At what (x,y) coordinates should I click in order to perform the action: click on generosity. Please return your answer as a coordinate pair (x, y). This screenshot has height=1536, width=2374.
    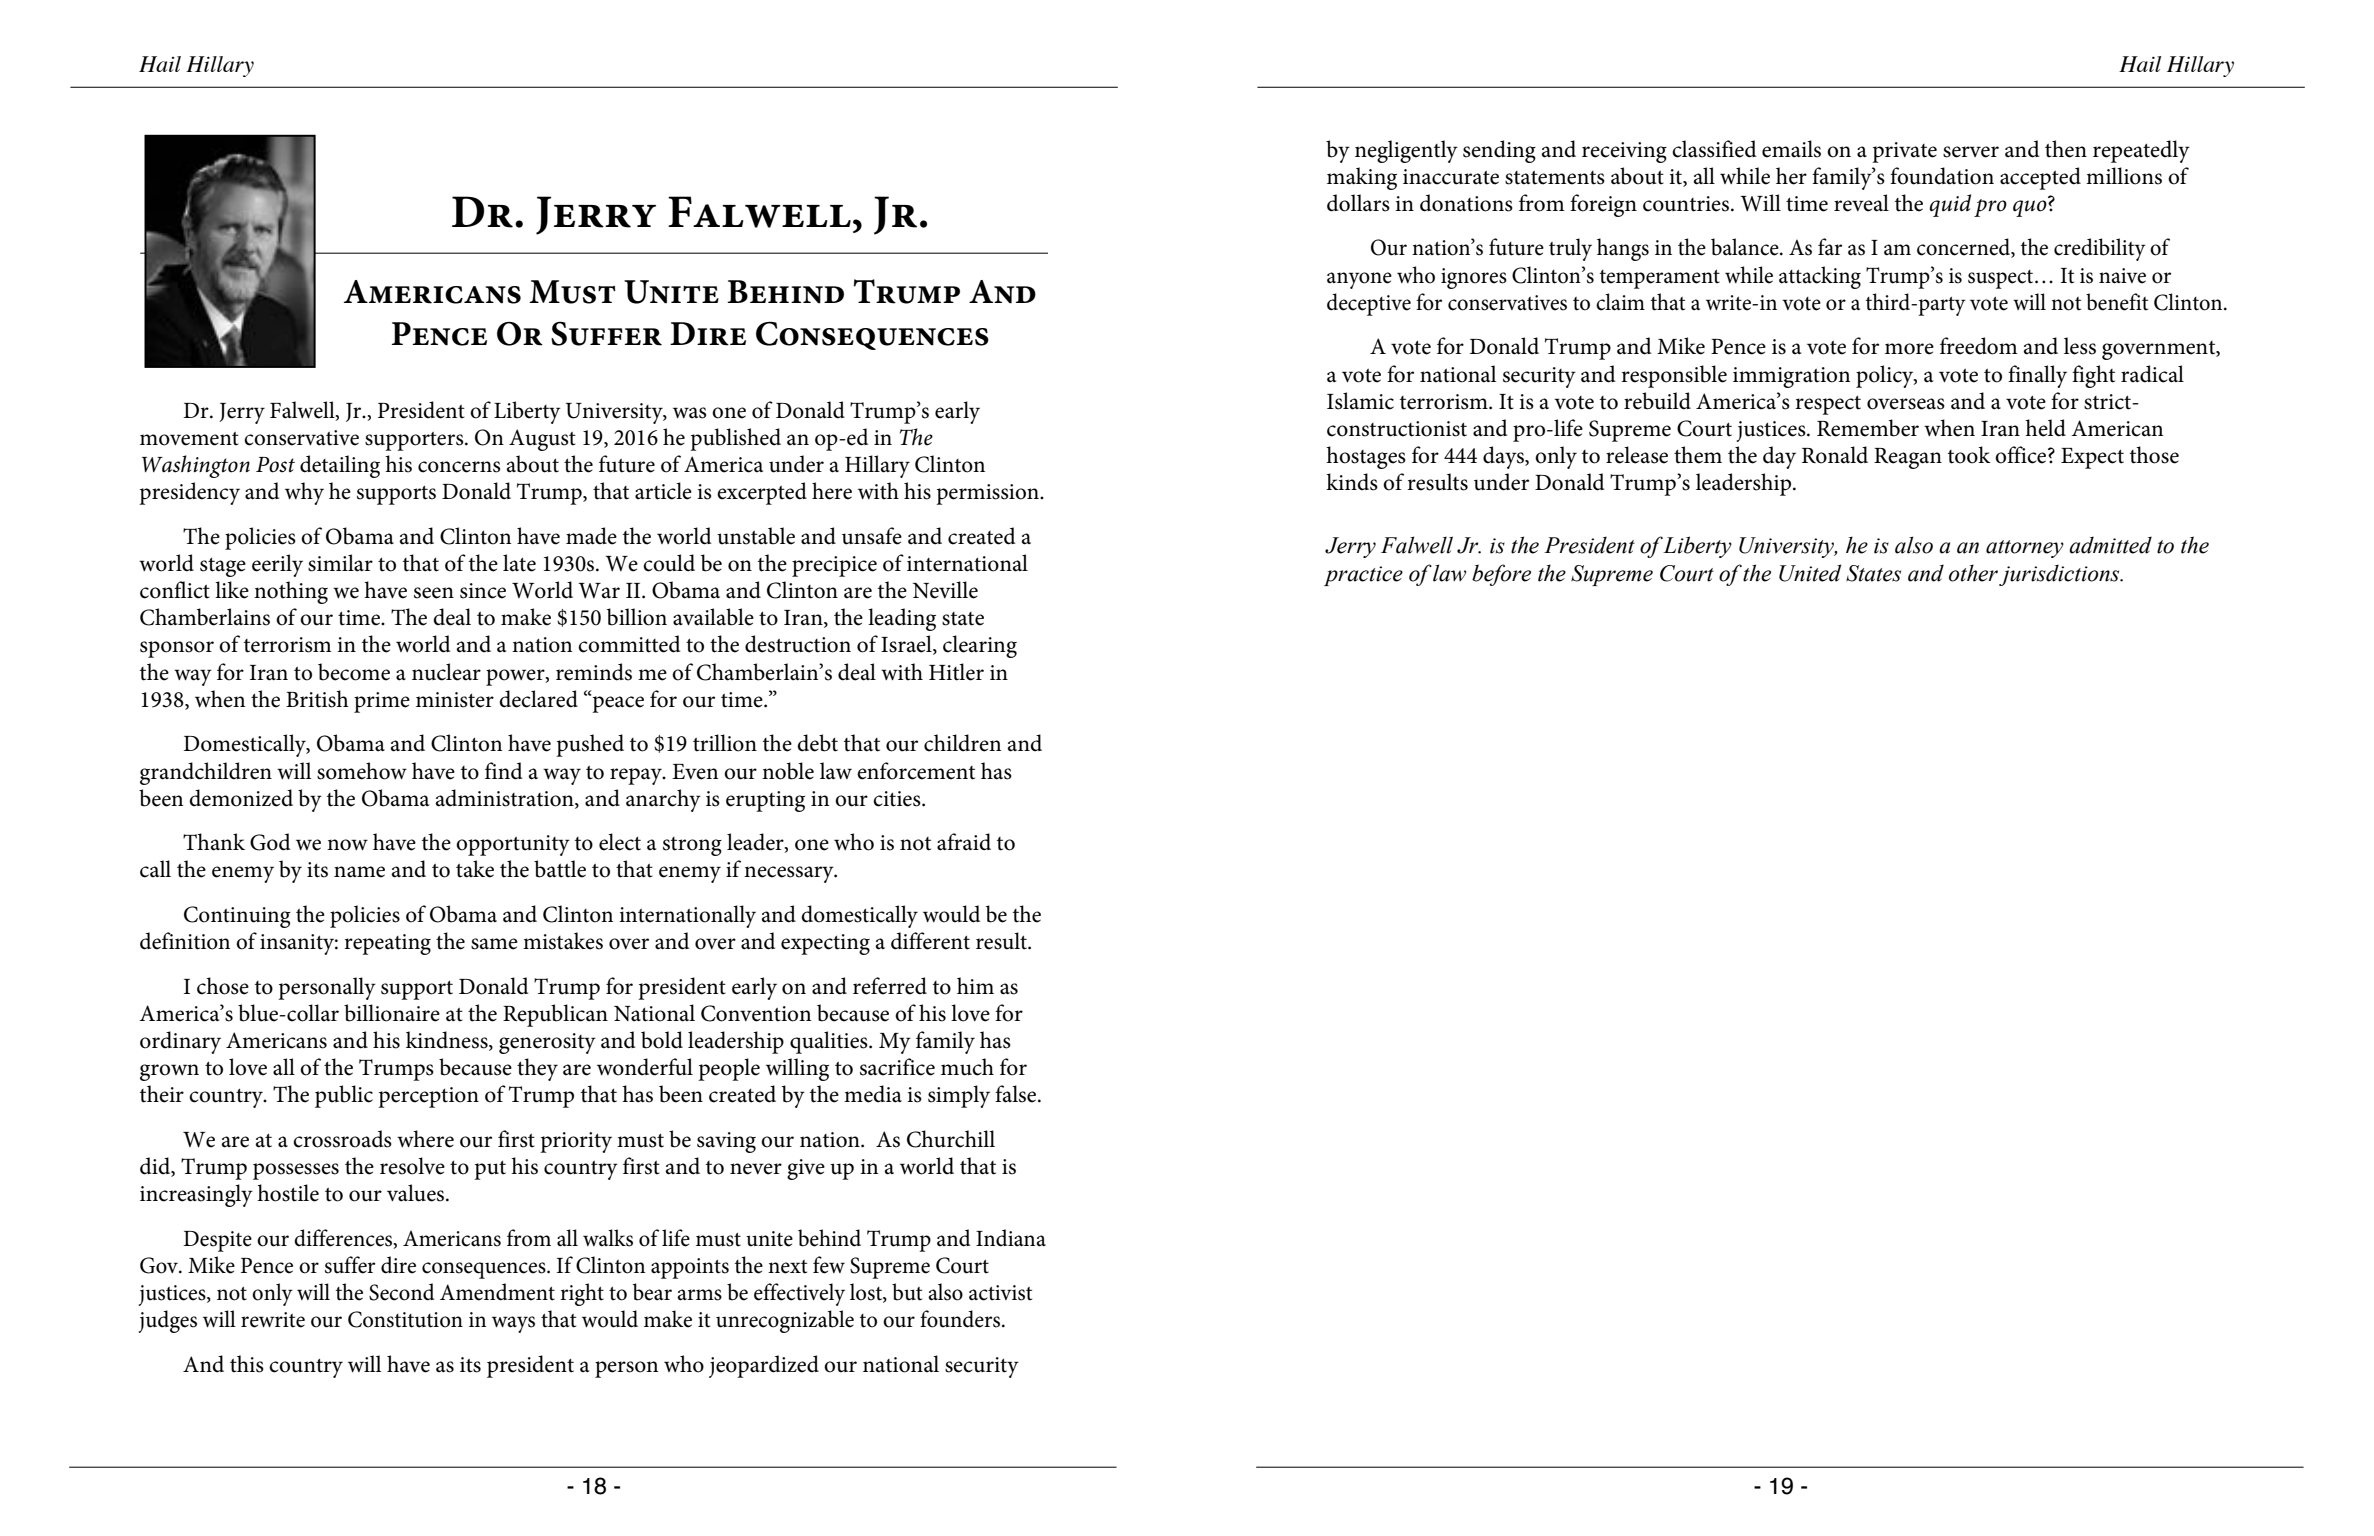
    Looking at the image, I should click on (547, 1043).
